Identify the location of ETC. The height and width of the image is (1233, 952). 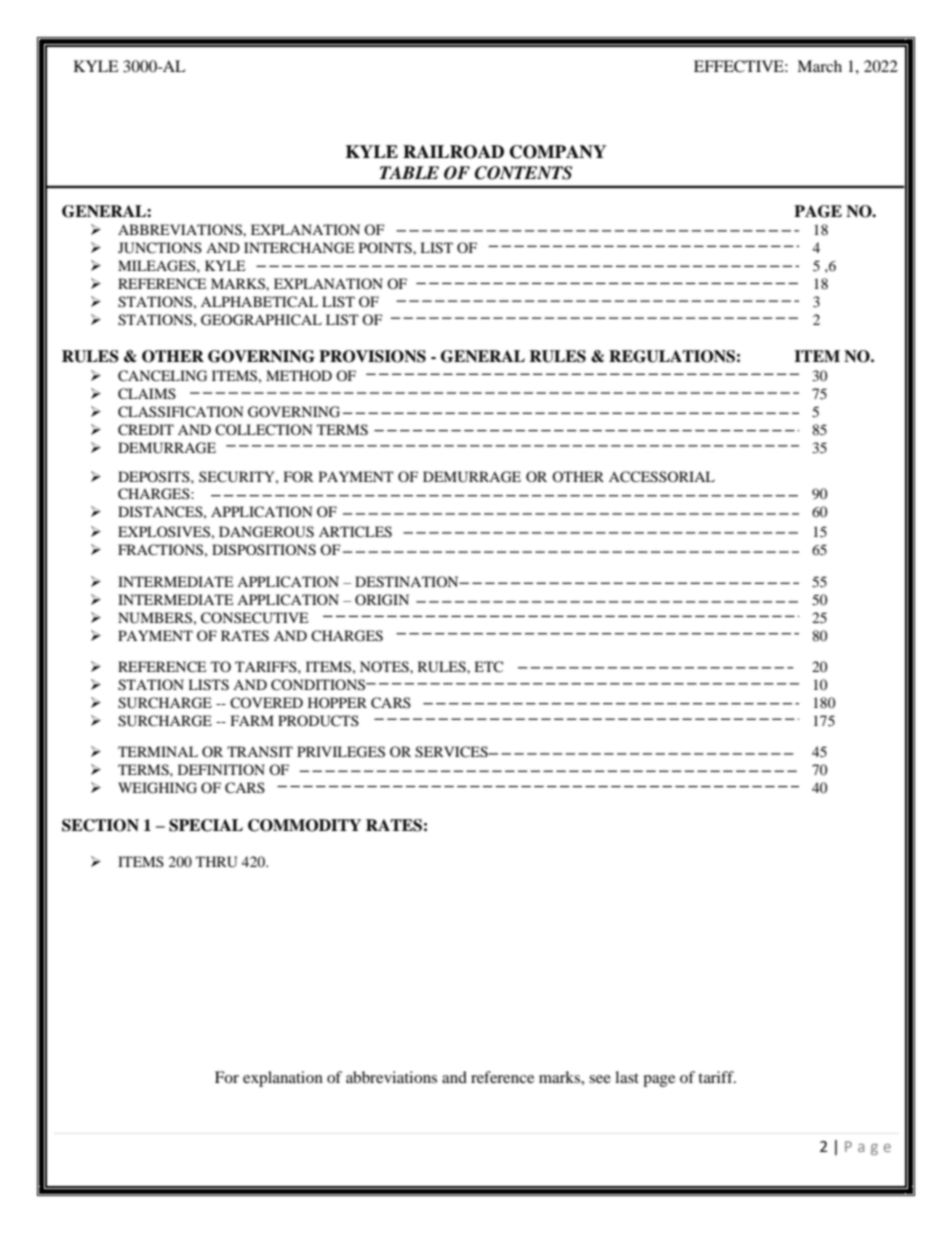
(488, 666).
